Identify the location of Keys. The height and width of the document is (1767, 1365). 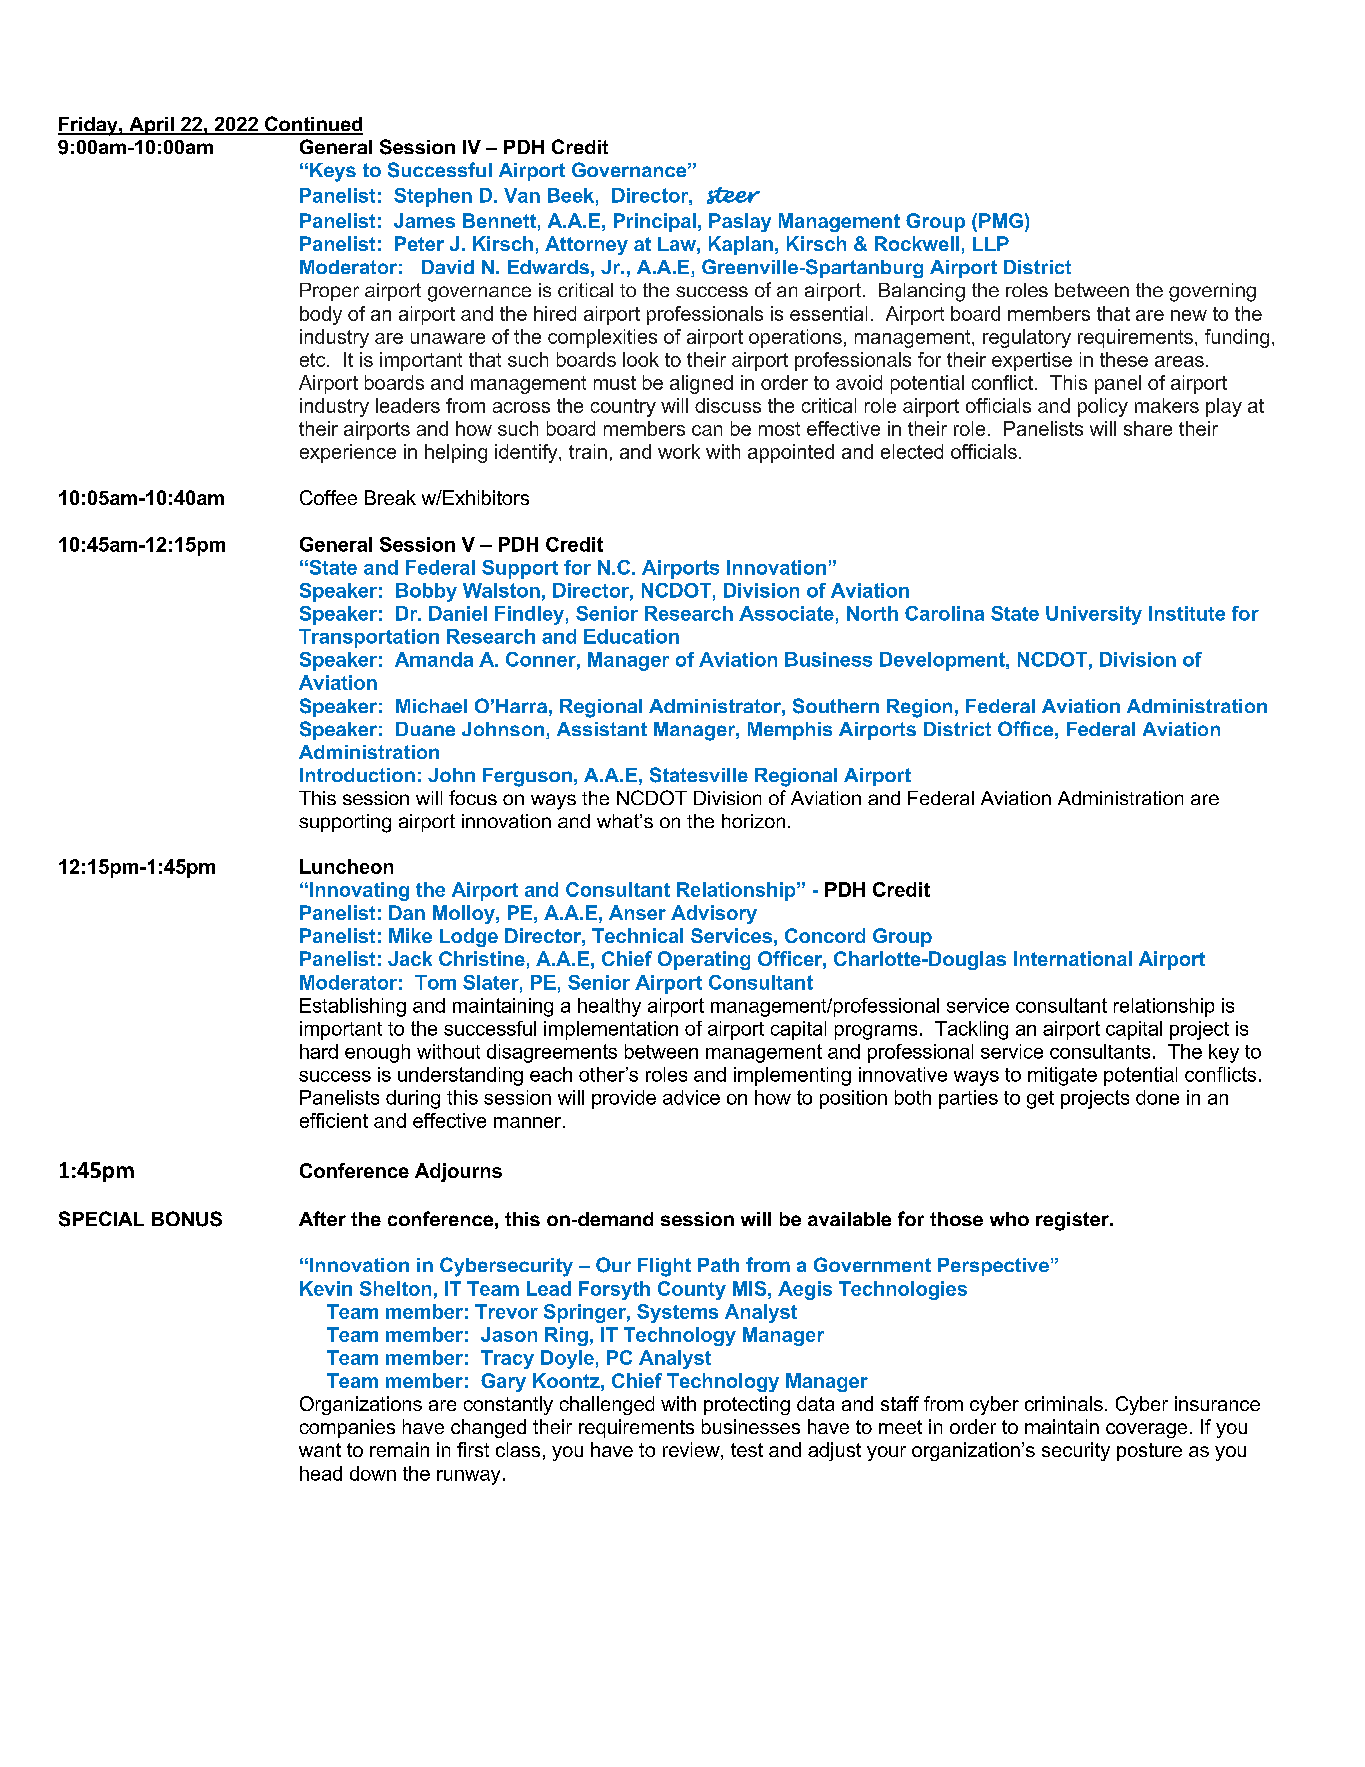
(333, 172).
